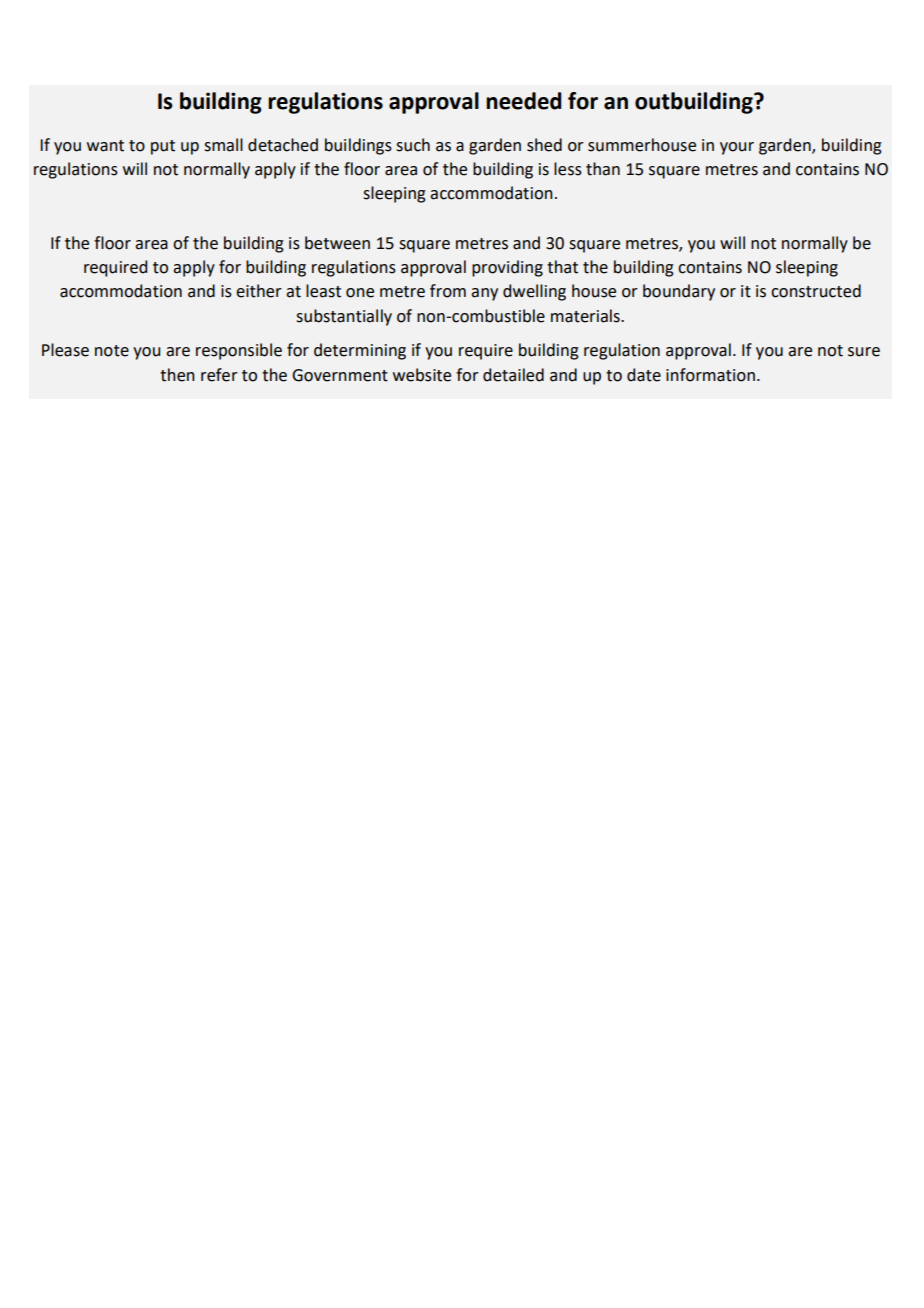 The height and width of the screenshot is (1308, 924). I want to click on from, so click(448, 291).
